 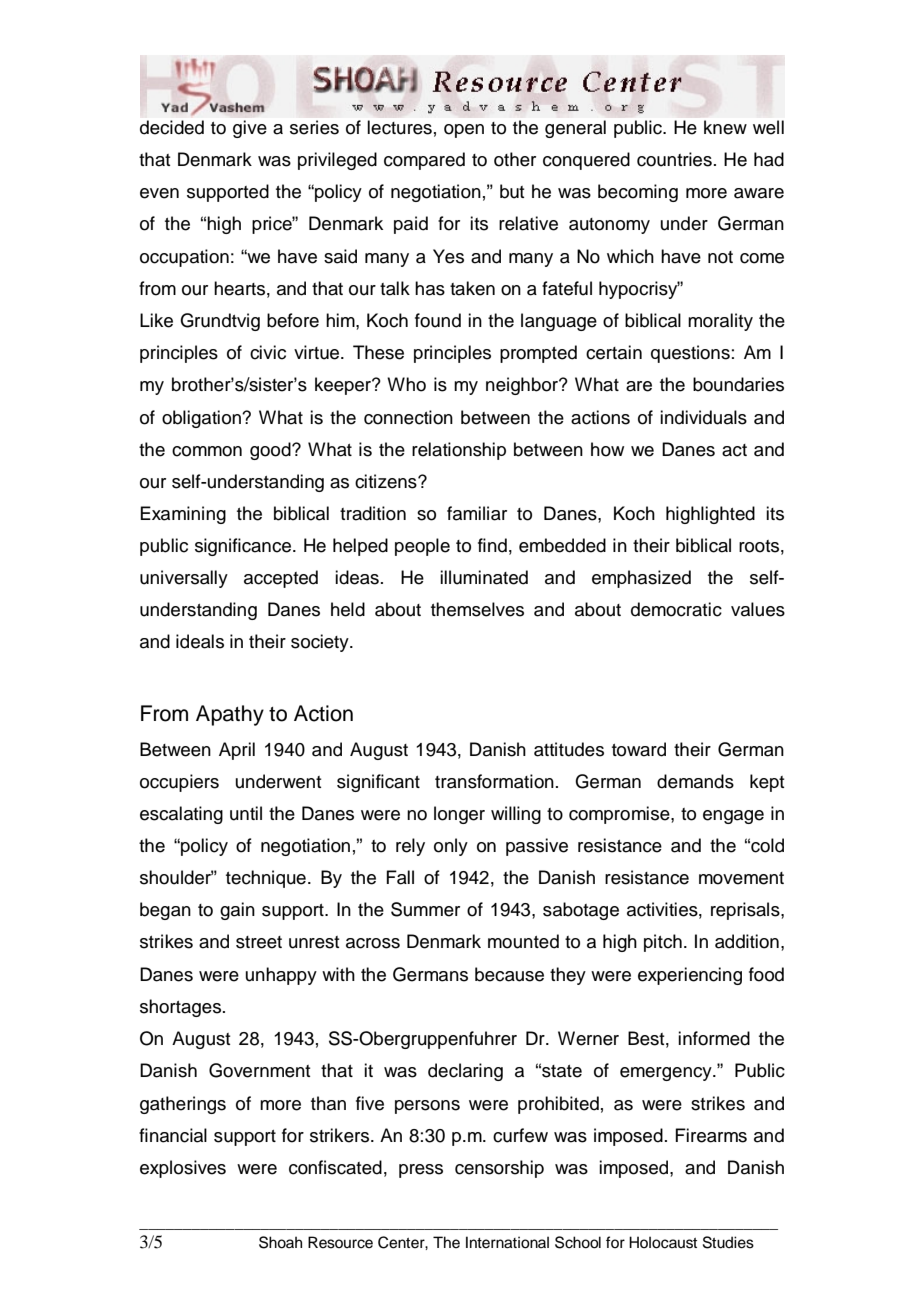 What do you see at coordinates (741, 878) in the screenshot?
I see `movement` at bounding box center [741, 878].
